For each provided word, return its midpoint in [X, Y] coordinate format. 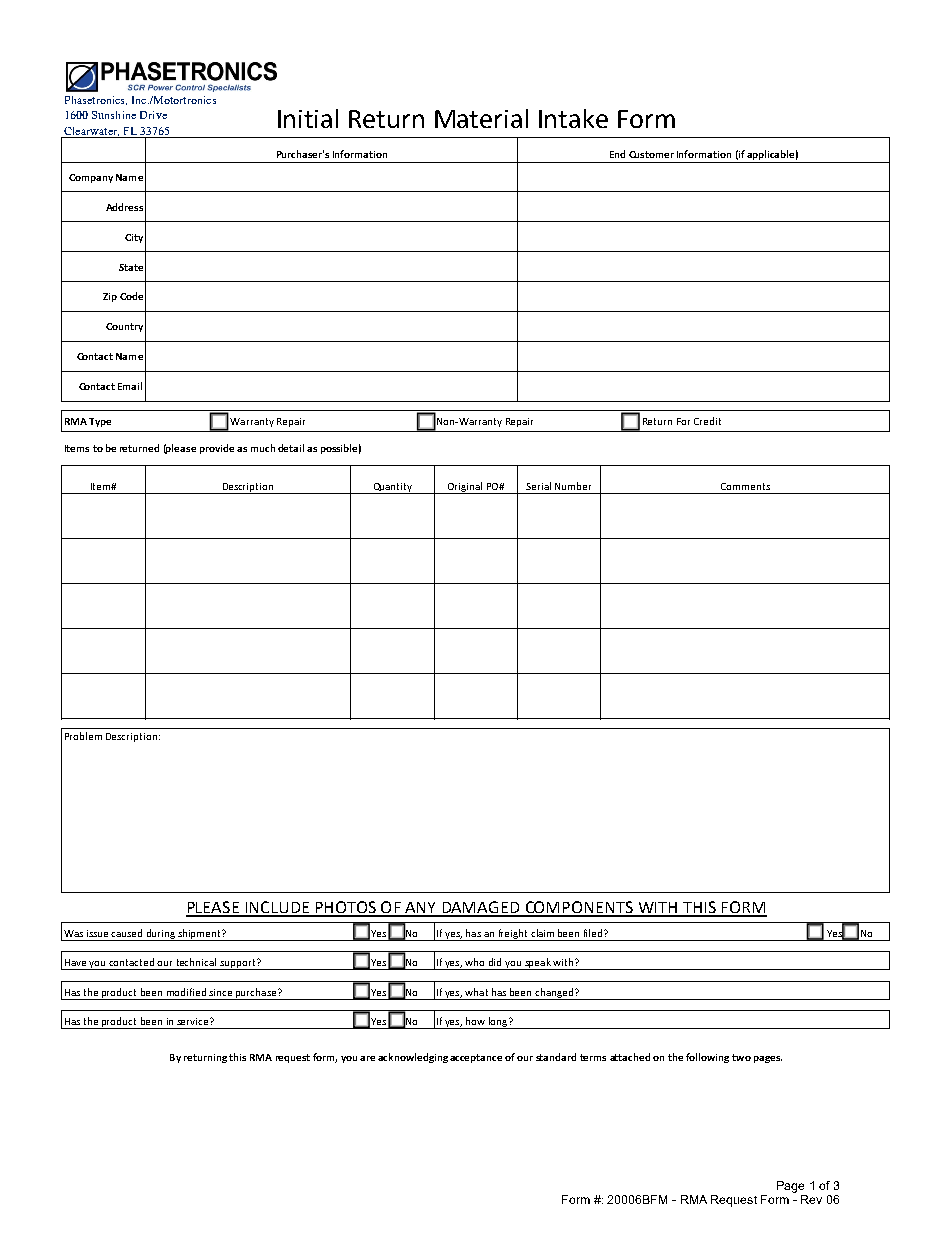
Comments [745, 486]
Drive [153, 115]
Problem [83, 736]
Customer [651, 154]
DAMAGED [481, 908]
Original [464, 488]
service [192, 1021]
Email [130, 386]
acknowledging [413, 1058]
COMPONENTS [579, 908]
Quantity [393, 488]
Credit [707, 421]
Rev [811, 1199]
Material [481, 118]
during [161, 935]
